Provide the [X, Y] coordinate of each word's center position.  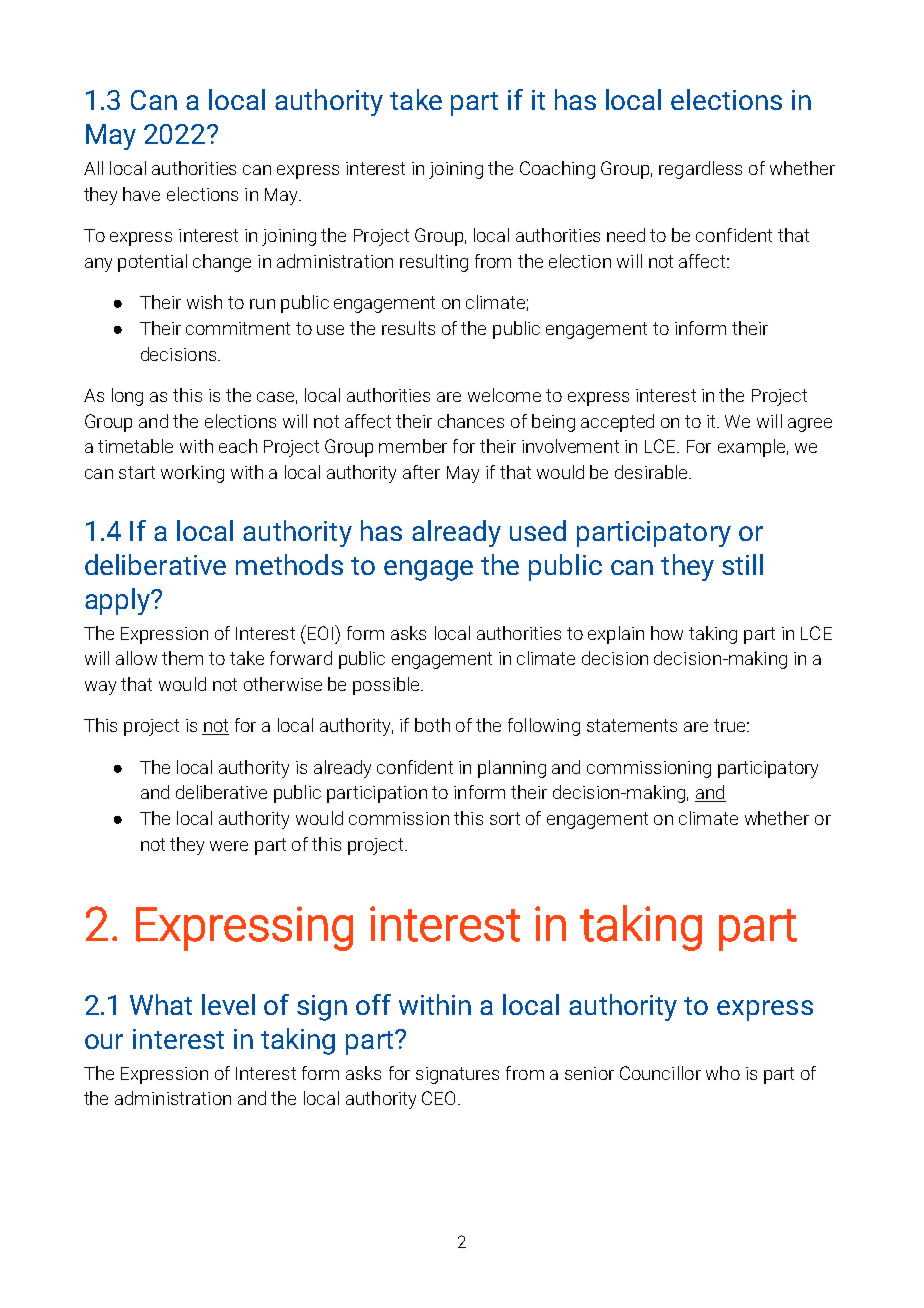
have [141, 194]
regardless [700, 170]
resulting [434, 263]
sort [505, 818]
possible [387, 686]
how [667, 633]
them [182, 658]
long [127, 397]
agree [810, 425]
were [229, 846]
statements [632, 725]
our [104, 1041]
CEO [438, 1098]
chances [471, 421]
